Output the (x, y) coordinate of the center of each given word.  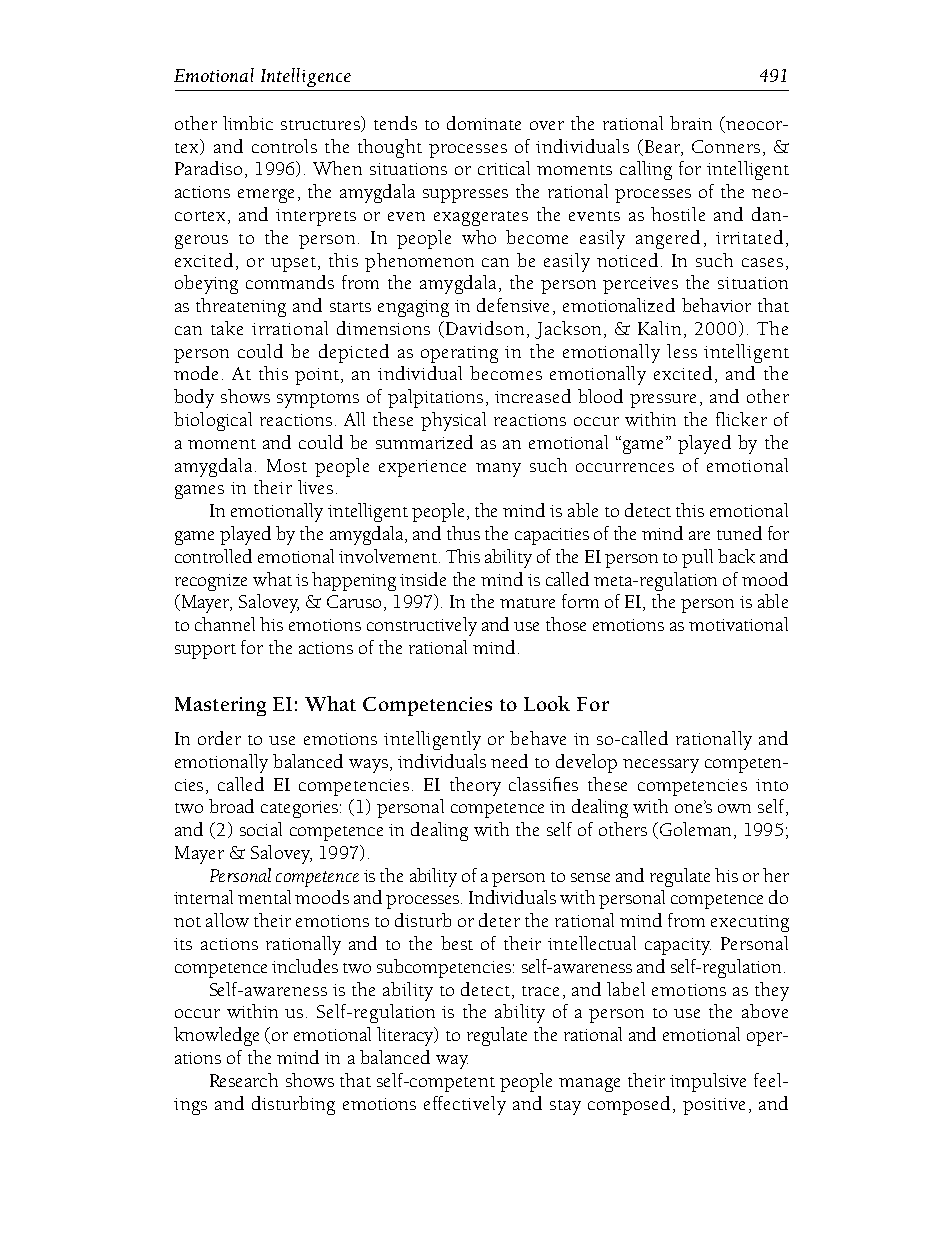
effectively (465, 1105)
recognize (211, 582)
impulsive (708, 1082)
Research (244, 1080)
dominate (484, 123)
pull (697, 558)
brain (691, 123)
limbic (248, 123)
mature (527, 603)
